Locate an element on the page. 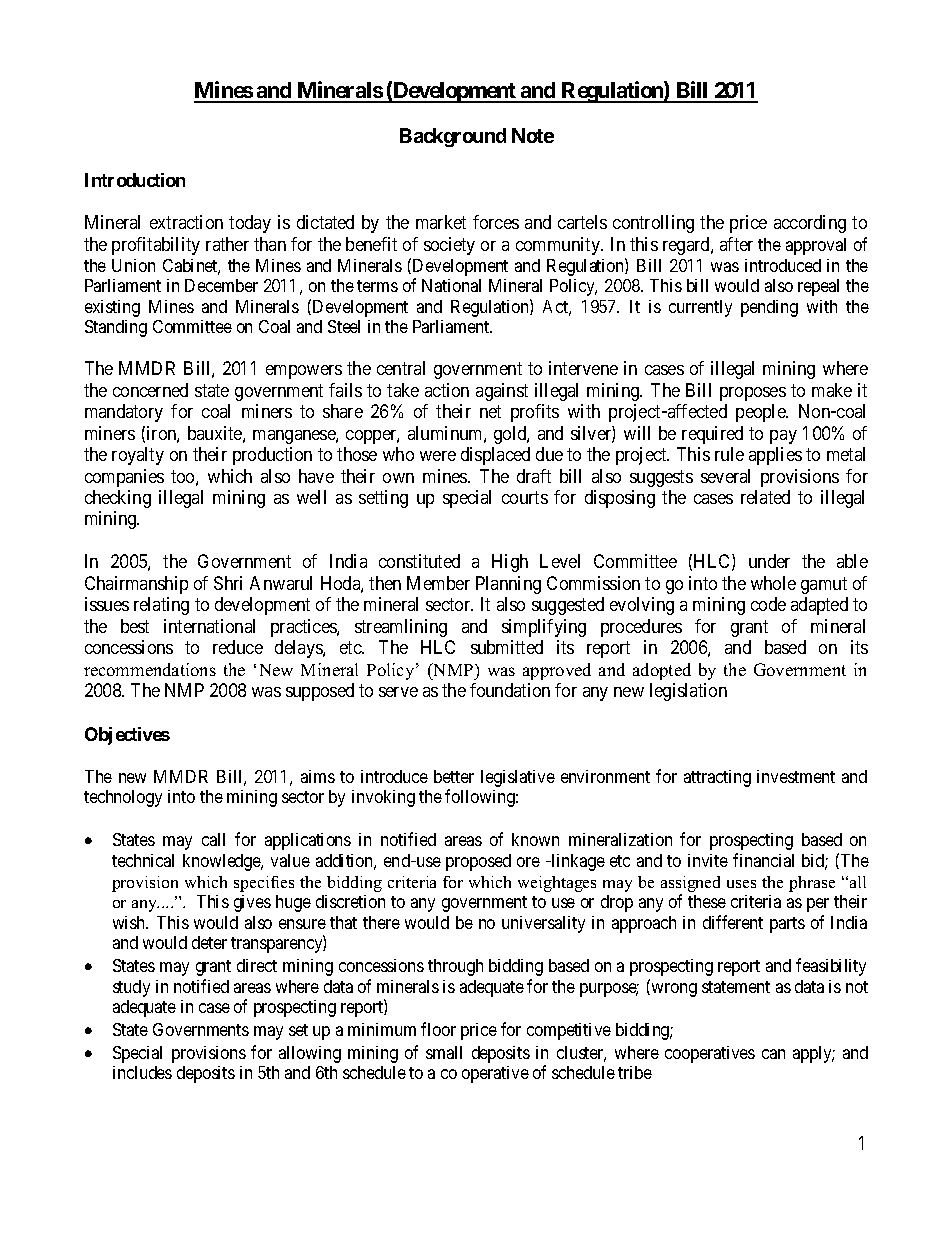 The image size is (952, 1233). code is located at coordinates (768, 604).
